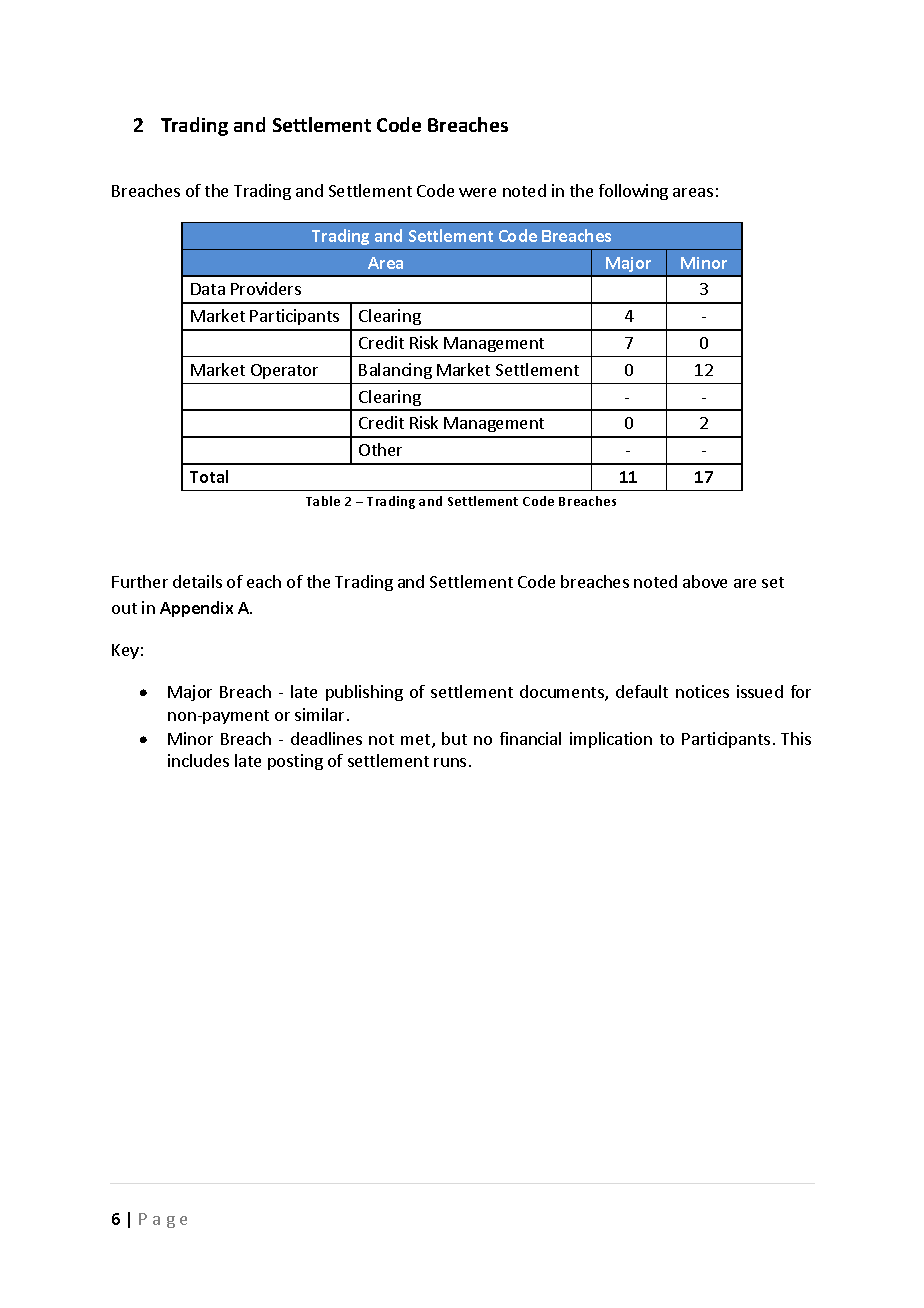 This page has width=924, height=1308. What do you see at coordinates (196, 609) in the page?
I see `Appendix` at bounding box center [196, 609].
